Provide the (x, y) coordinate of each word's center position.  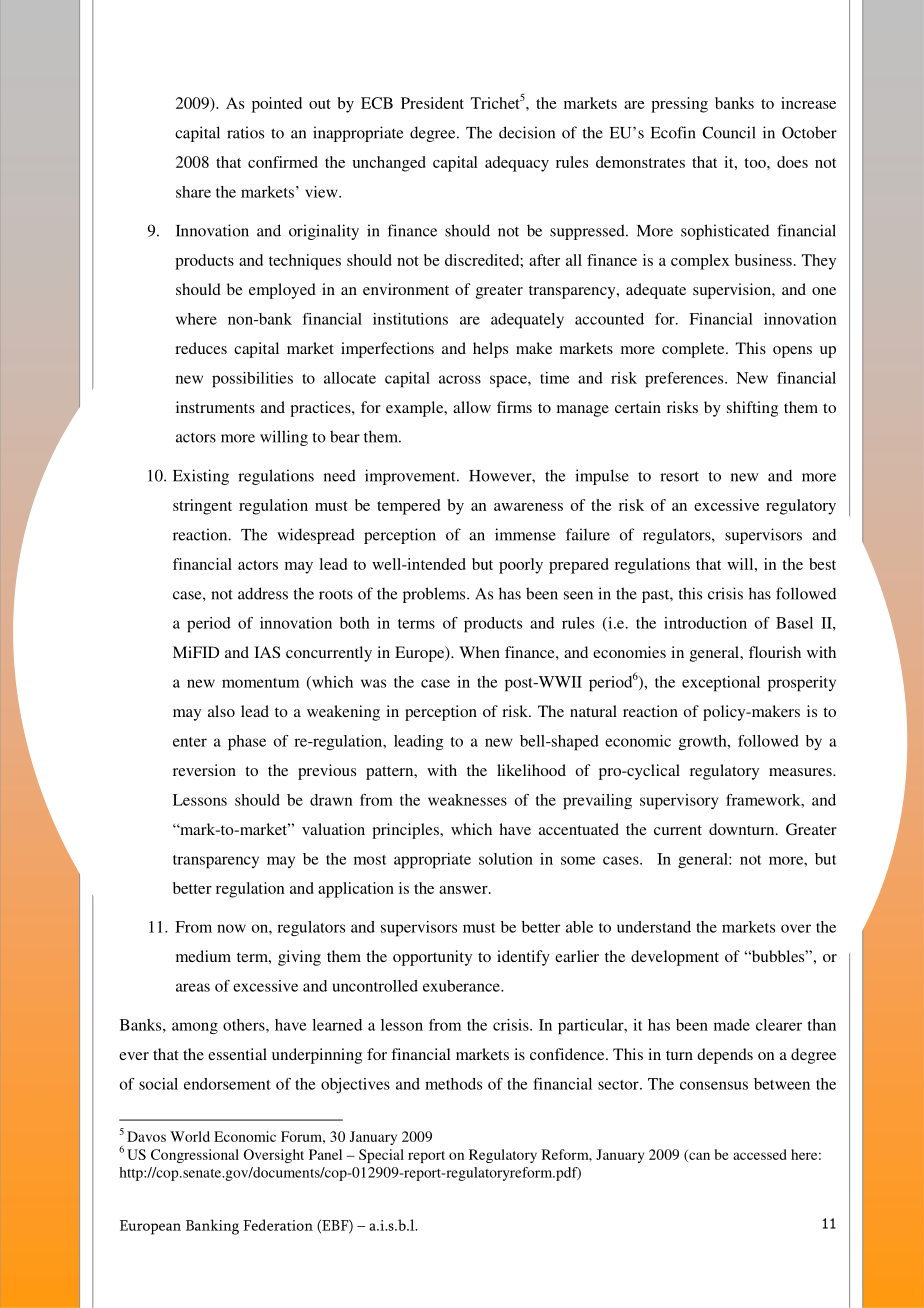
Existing (201, 477)
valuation (333, 829)
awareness (528, 507)
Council (729, 132)
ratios (245, 132)
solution (506, 859)
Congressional (195, 1156)
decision (527, 132)
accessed (760, 1154)
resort (679, 476)
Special (381, 1156)
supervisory (679, 802)
